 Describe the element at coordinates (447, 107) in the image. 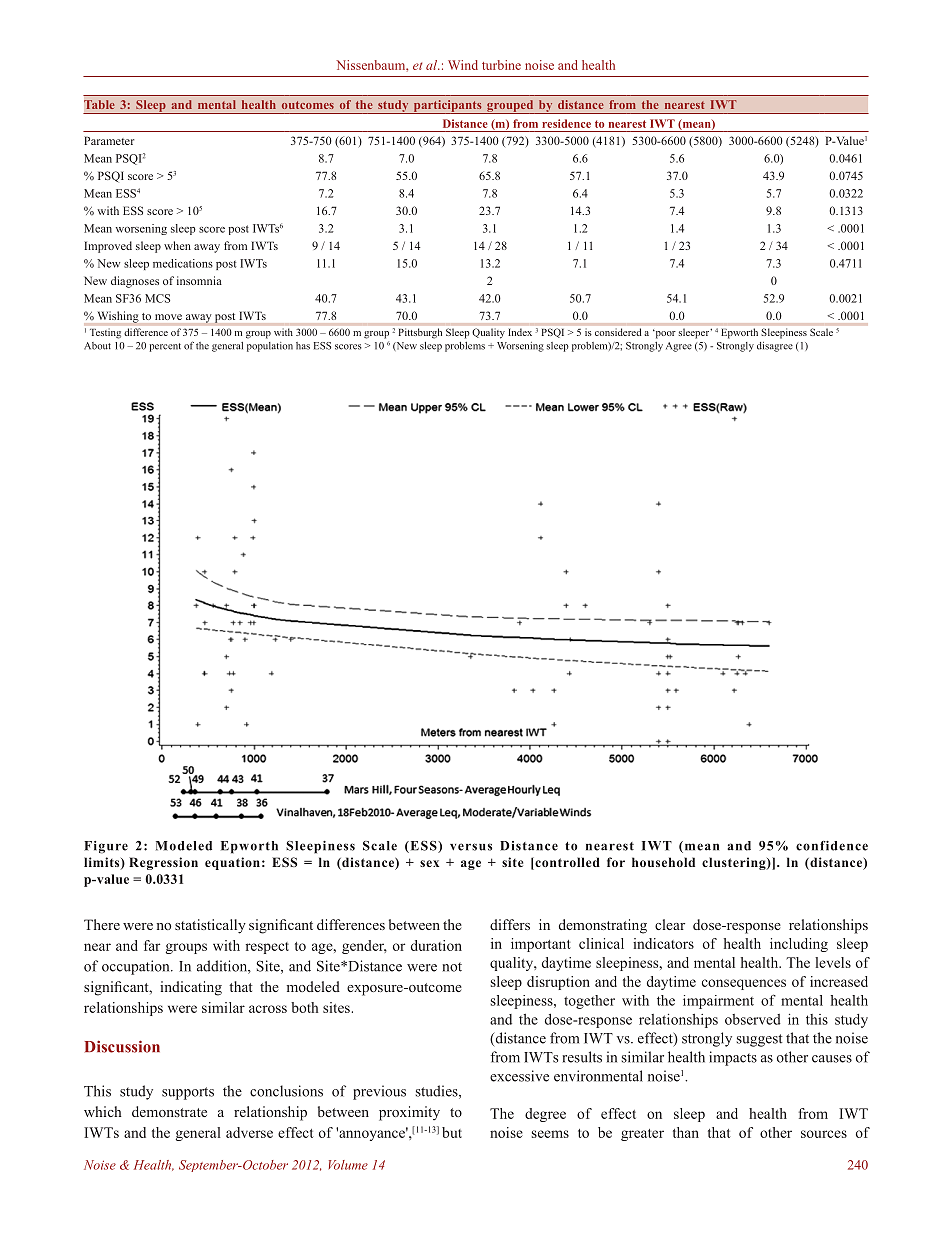

I see `participants` at that location.
